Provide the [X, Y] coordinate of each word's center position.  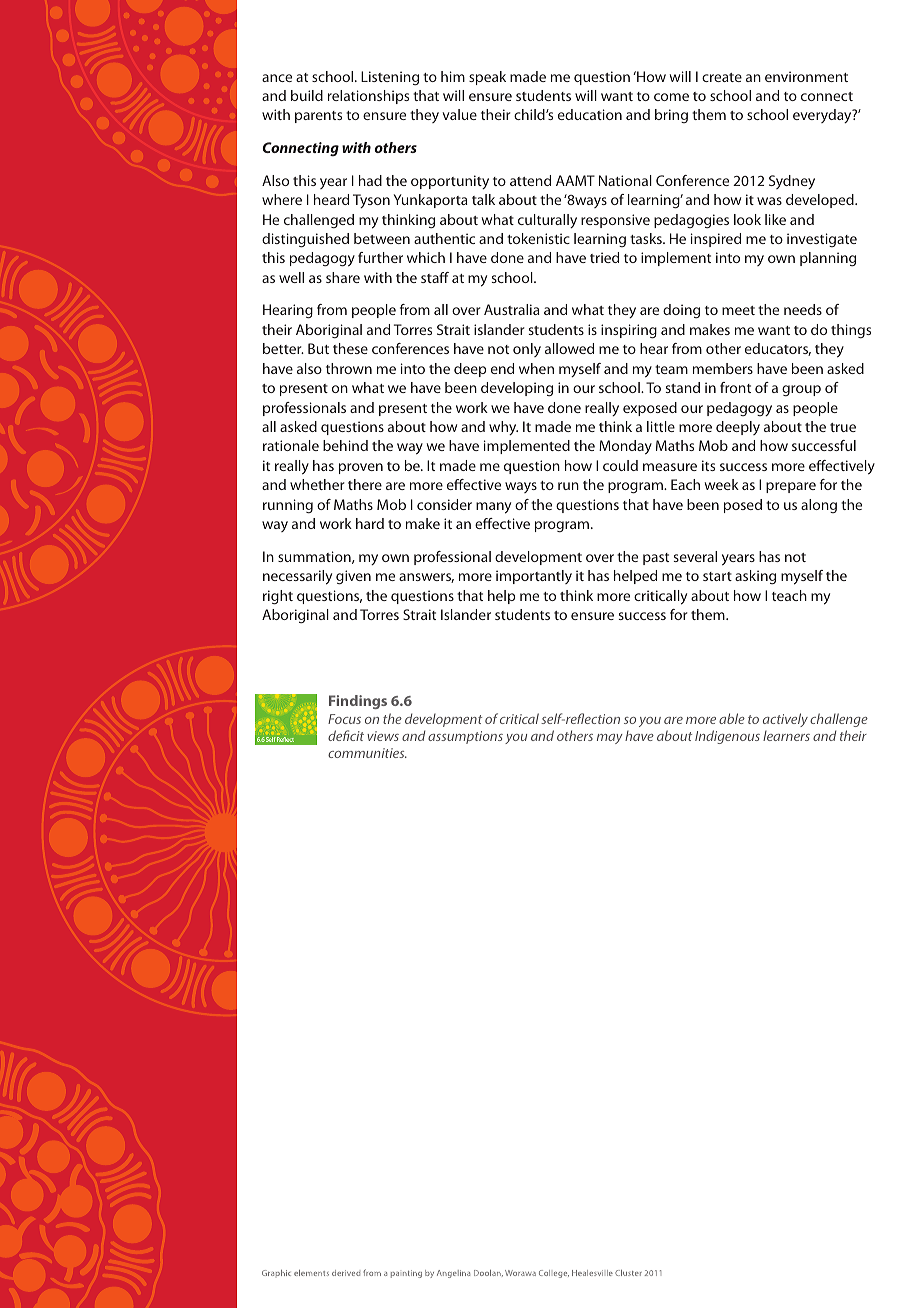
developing [517, 389]
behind [345, 445]
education [590, 114]
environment [806, 76]
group [801, 390]
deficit [346, 735]
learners [786, 735]
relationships [368, 97]
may [610, 739]
